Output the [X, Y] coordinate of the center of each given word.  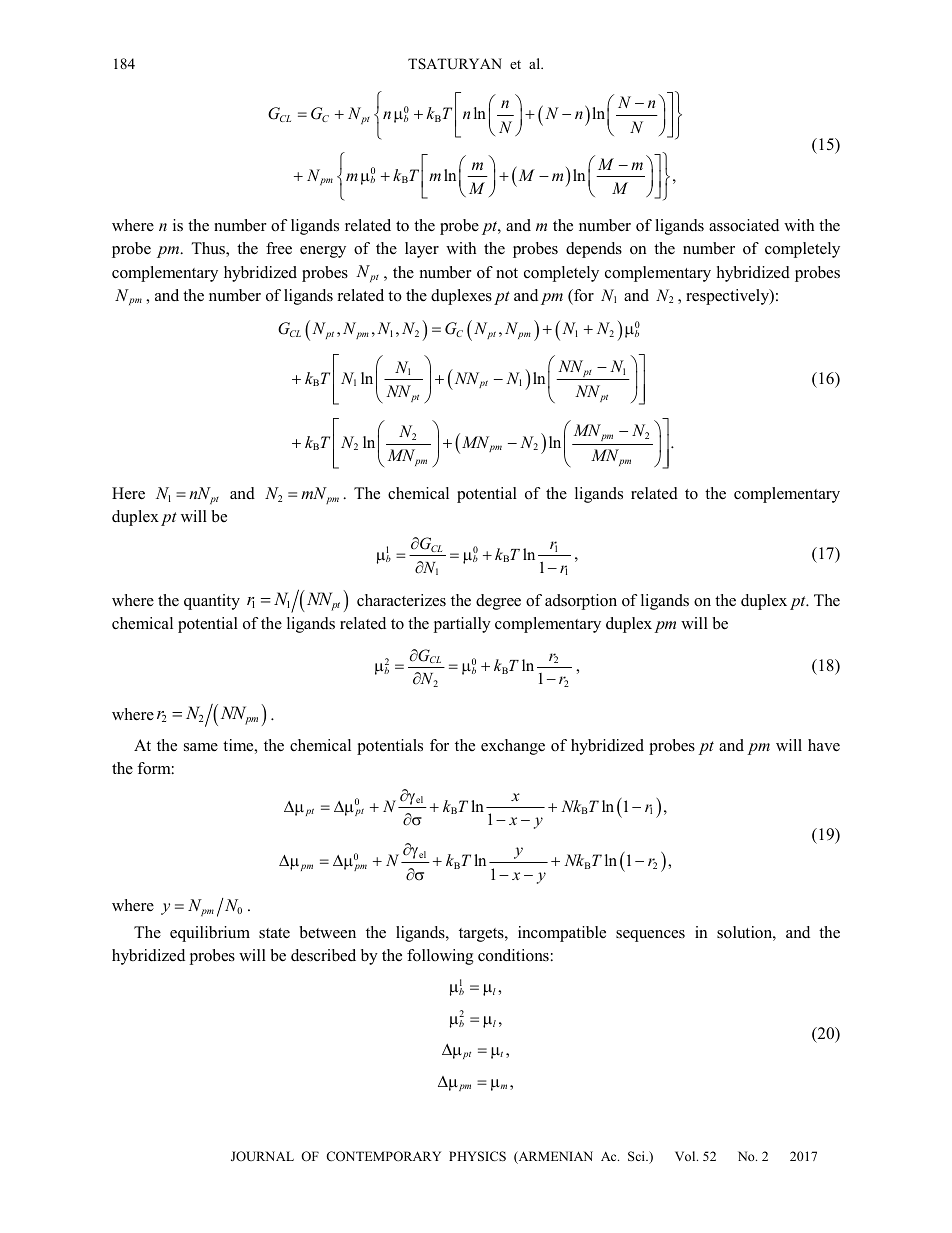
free [279, 248]
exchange [513, 747]
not [507, 273]
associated [744, 225]
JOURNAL [262, 1156]
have [824, 745]
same [201, 747]
